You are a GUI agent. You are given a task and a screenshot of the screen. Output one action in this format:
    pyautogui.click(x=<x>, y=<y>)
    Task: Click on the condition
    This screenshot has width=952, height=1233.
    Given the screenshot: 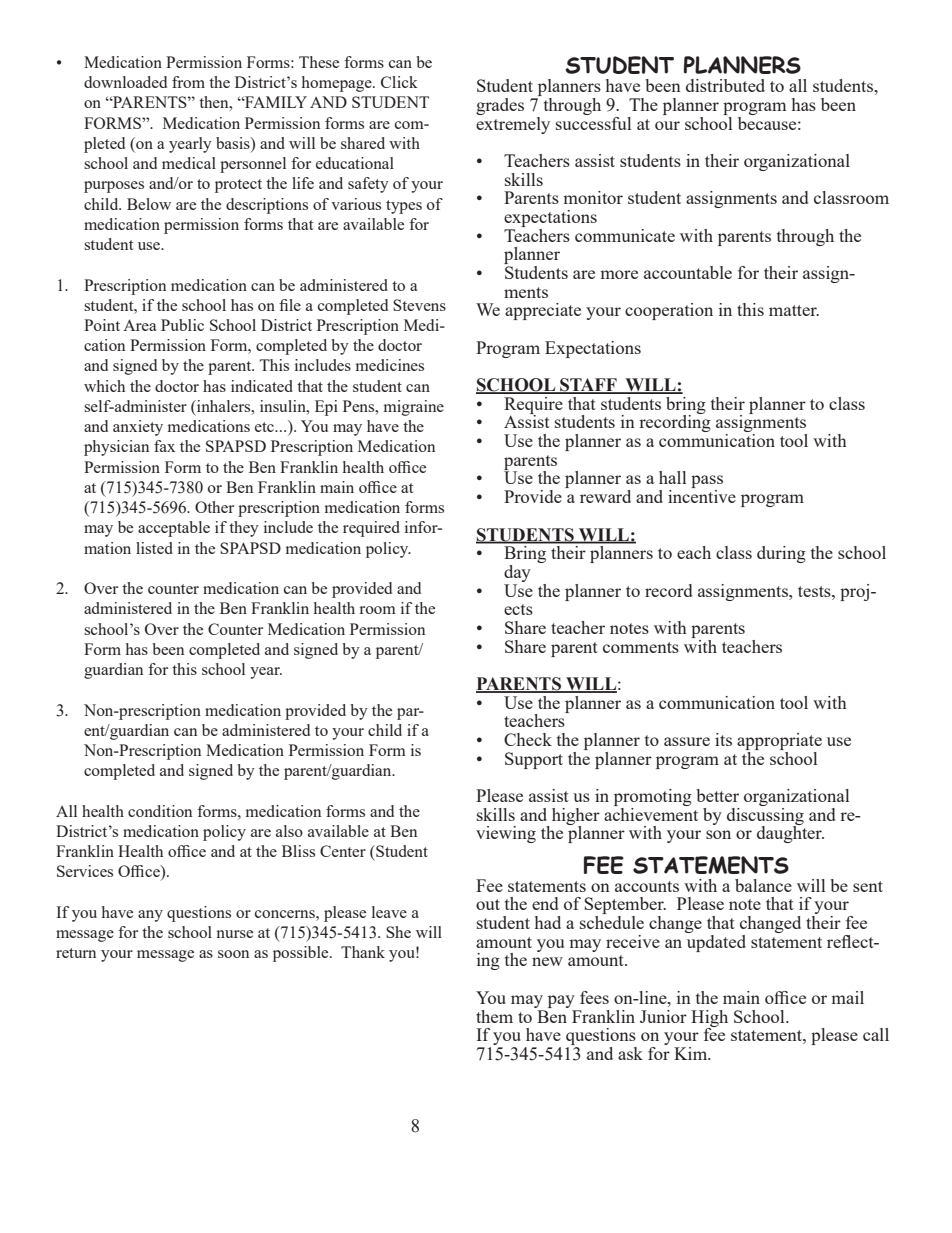 What is the action you would take?
    pyautogui.click(x=160, y=811)
